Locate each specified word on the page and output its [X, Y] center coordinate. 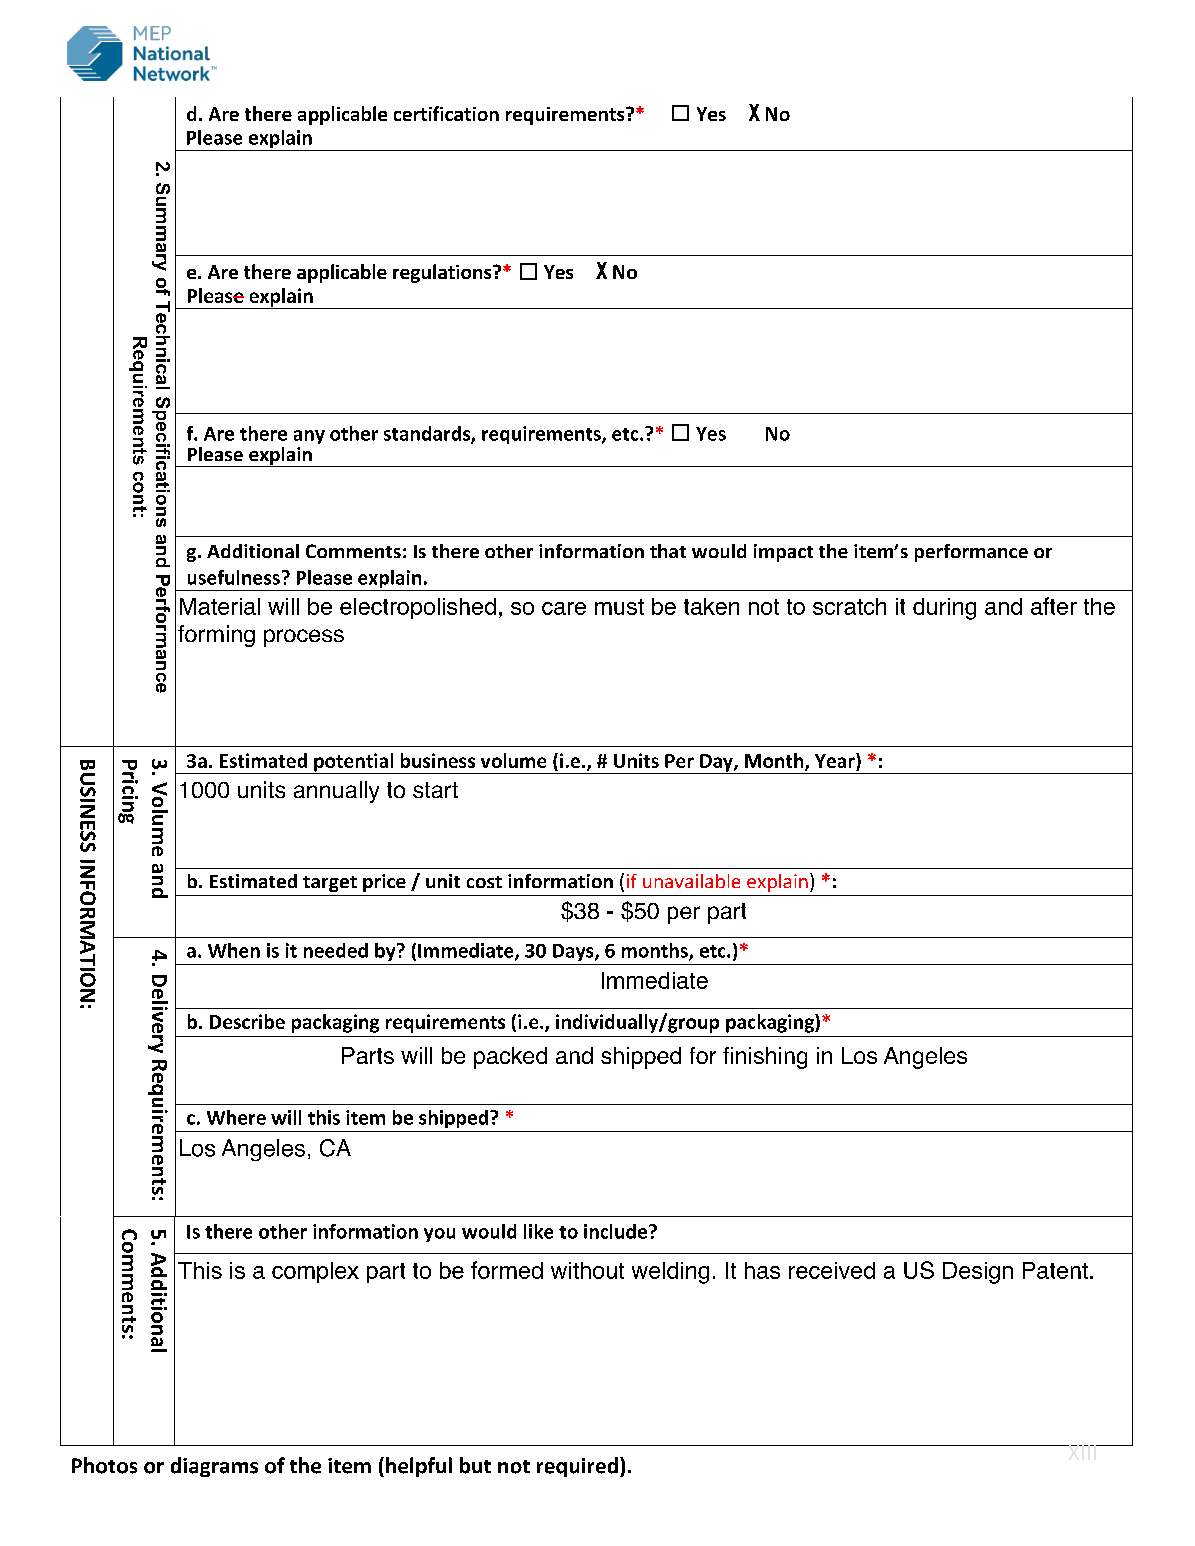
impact [783, 553]
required [577, 1467]
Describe [247, 1021]
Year [836, 762]
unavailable [691, 881]
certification [446, 113]
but [475, 1465]
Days [574, 952]
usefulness [234, 577]
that [668, 551]
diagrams [214, 1467]
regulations [443, 273]
